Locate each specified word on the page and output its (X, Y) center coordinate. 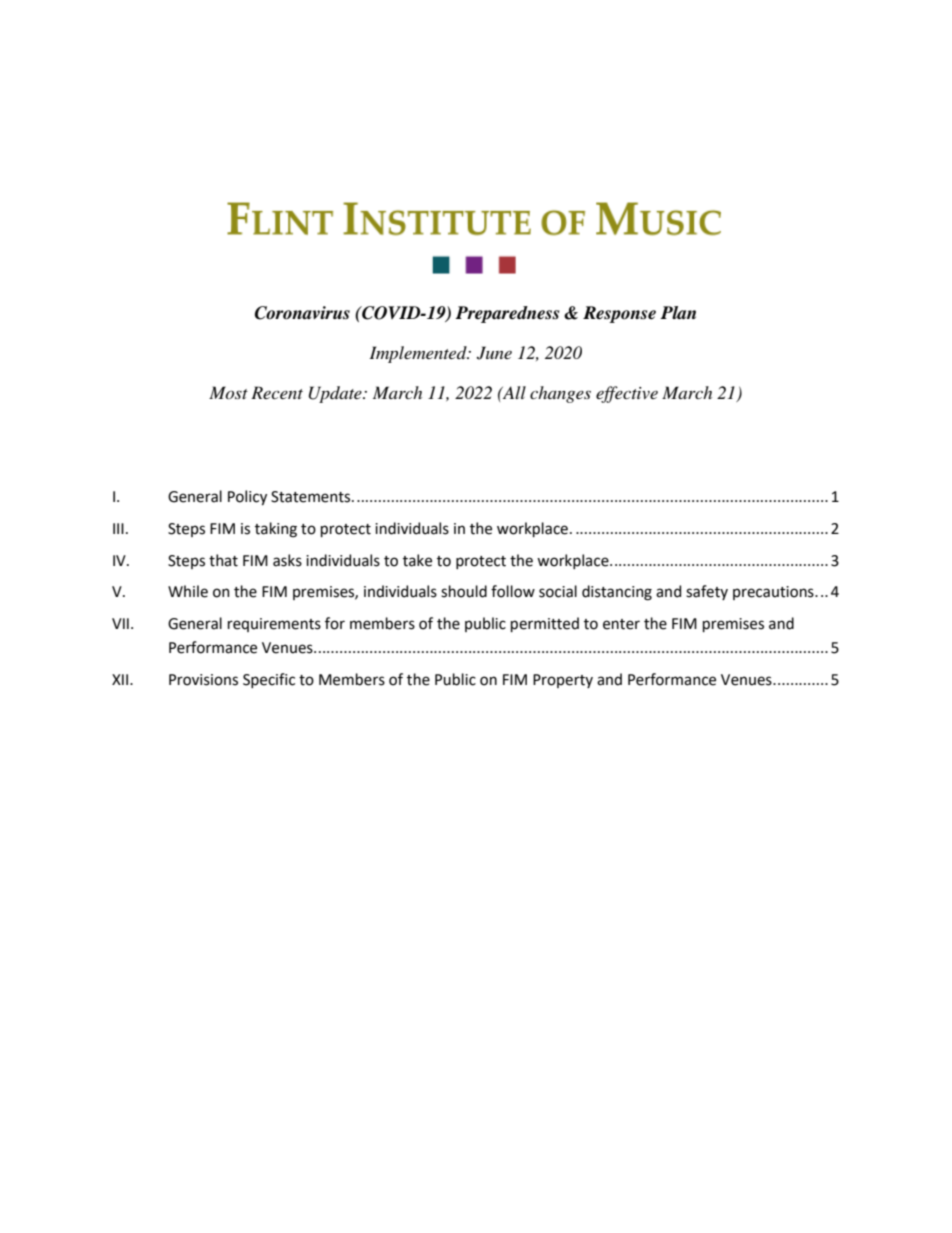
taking (276, 530)
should (464, 591)
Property (563, 681)
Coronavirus (302, 313)
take (417, 560)
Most (228, 392)
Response (619, 314)
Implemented (419, 354)
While (188, 591)
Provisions (203, 680)
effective (627, 394)
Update (336, 394)
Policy (247, 497)
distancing (617, 593)
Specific (269, 680)
